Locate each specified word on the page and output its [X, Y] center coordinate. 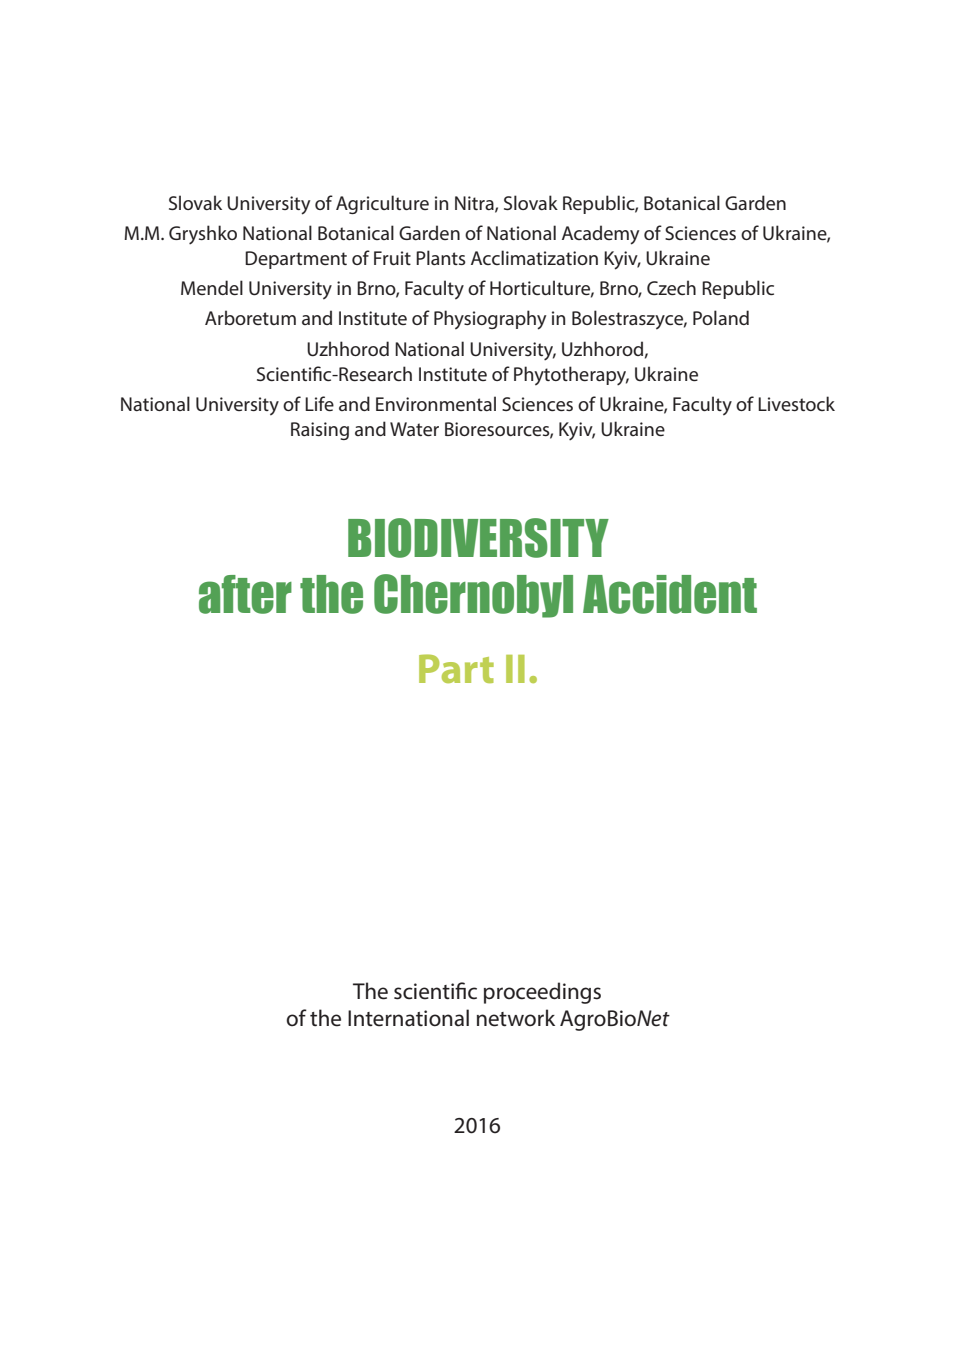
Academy [600, 235]
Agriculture [382, 204]
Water [414, 429]
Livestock [796, 403]
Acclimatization [534, 257]
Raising [320, 431]
